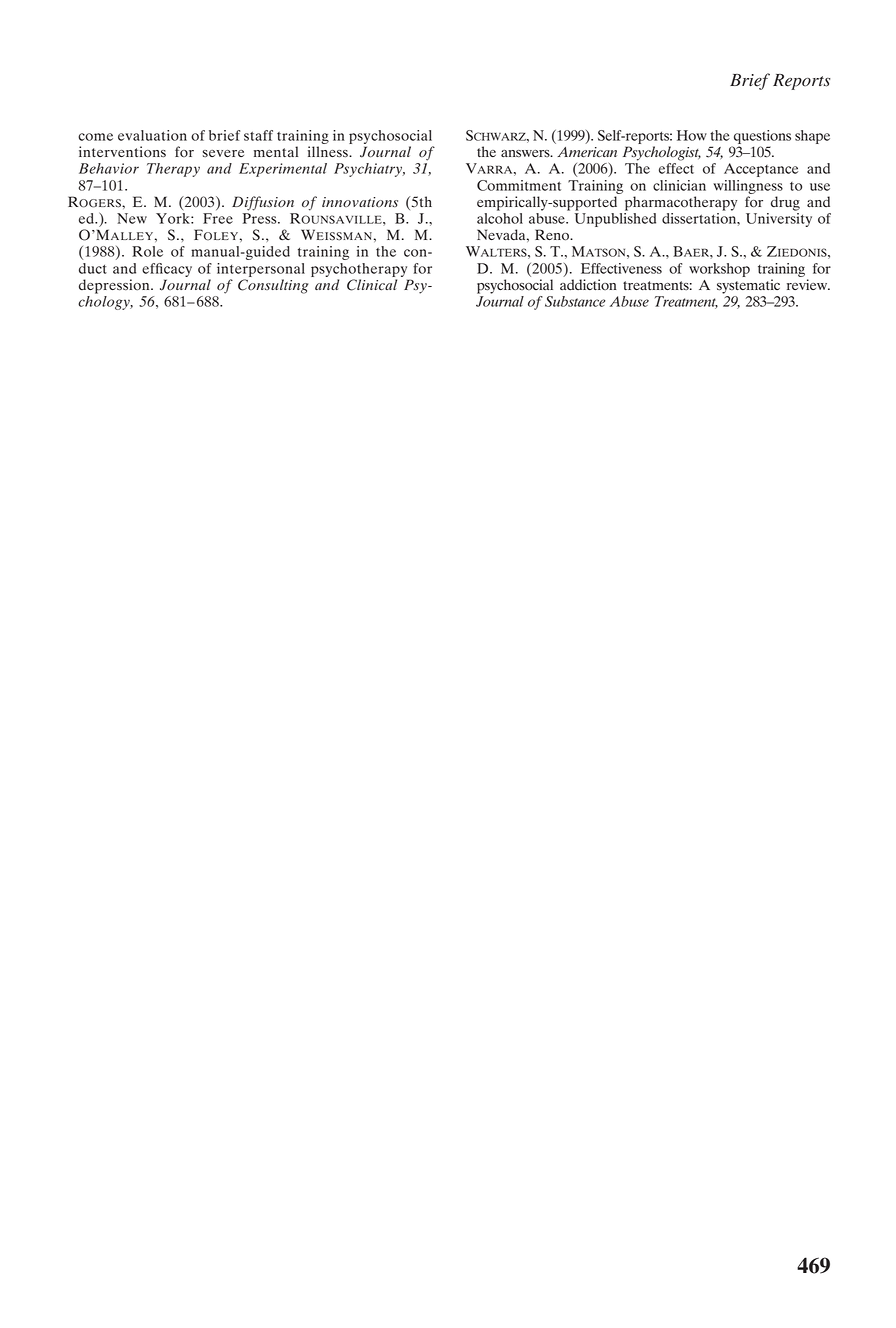 The width and height of the screenshot is (896, 1328). Describe the element at coordinates (263, 203) in the screenshot. I see `Diffusion` at that location.
